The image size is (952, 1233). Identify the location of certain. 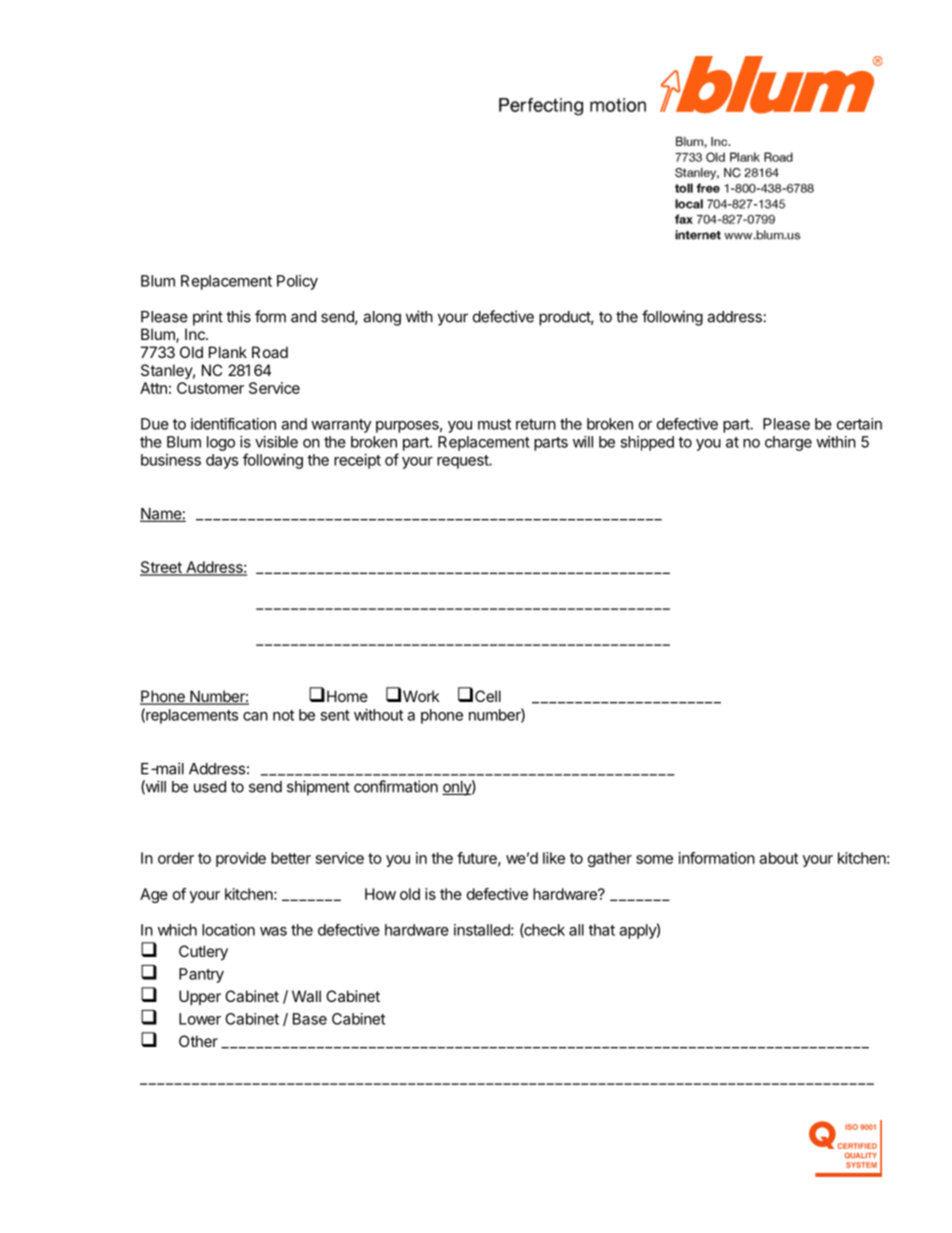
(859, 424).
